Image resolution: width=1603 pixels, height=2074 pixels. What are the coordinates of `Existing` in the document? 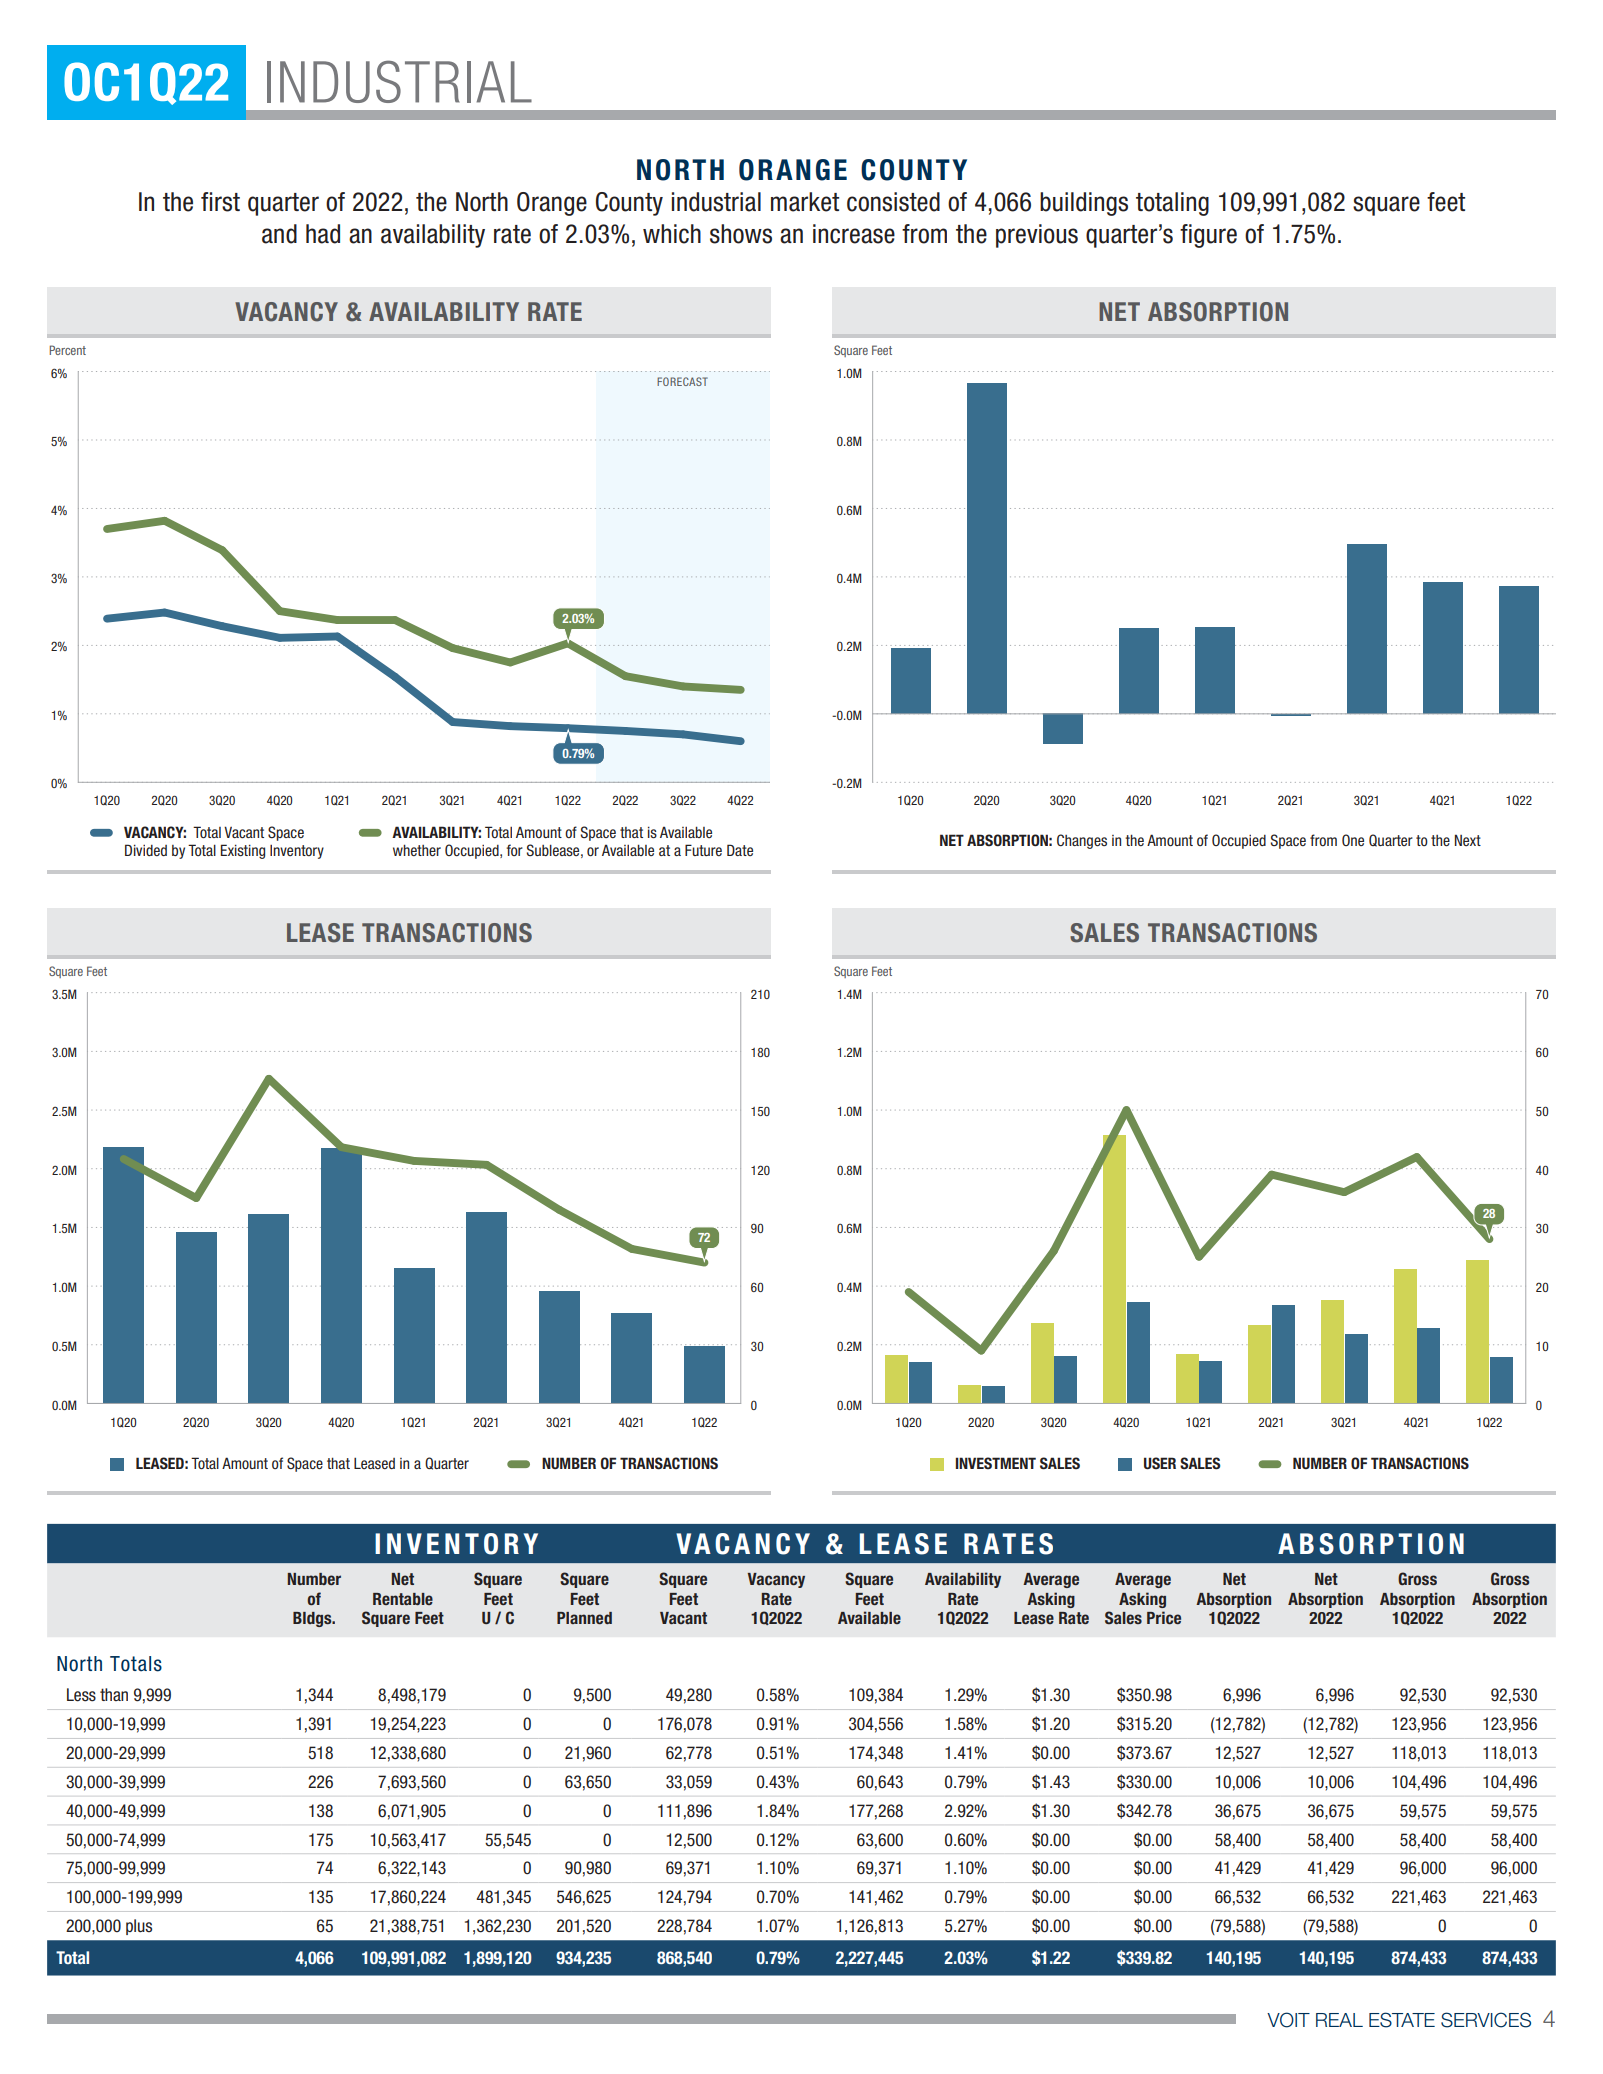 It's located at (243, 851).
